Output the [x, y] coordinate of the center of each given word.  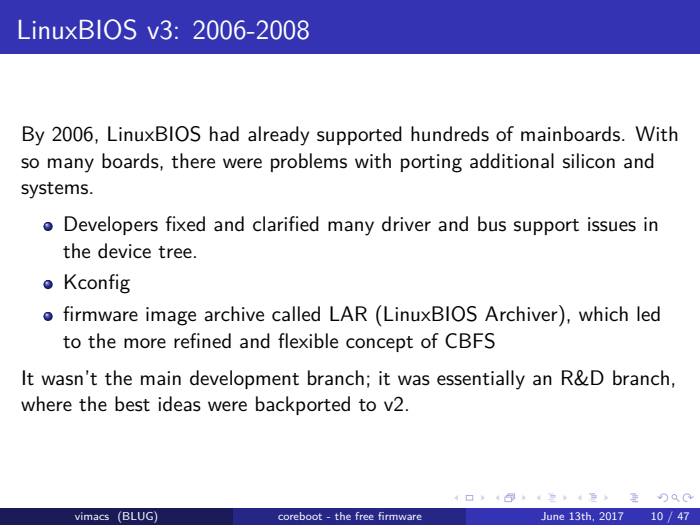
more [145, 343]
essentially [481, 380]
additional [512, 161]
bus [492, 224]
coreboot [300, 516]
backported [303, 405]
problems [309, 162]
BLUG [139, 517]
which [603, 314]
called [296, 314]
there [193, 161]
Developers [111, 225]
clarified [286, 224]
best [132, 404]
